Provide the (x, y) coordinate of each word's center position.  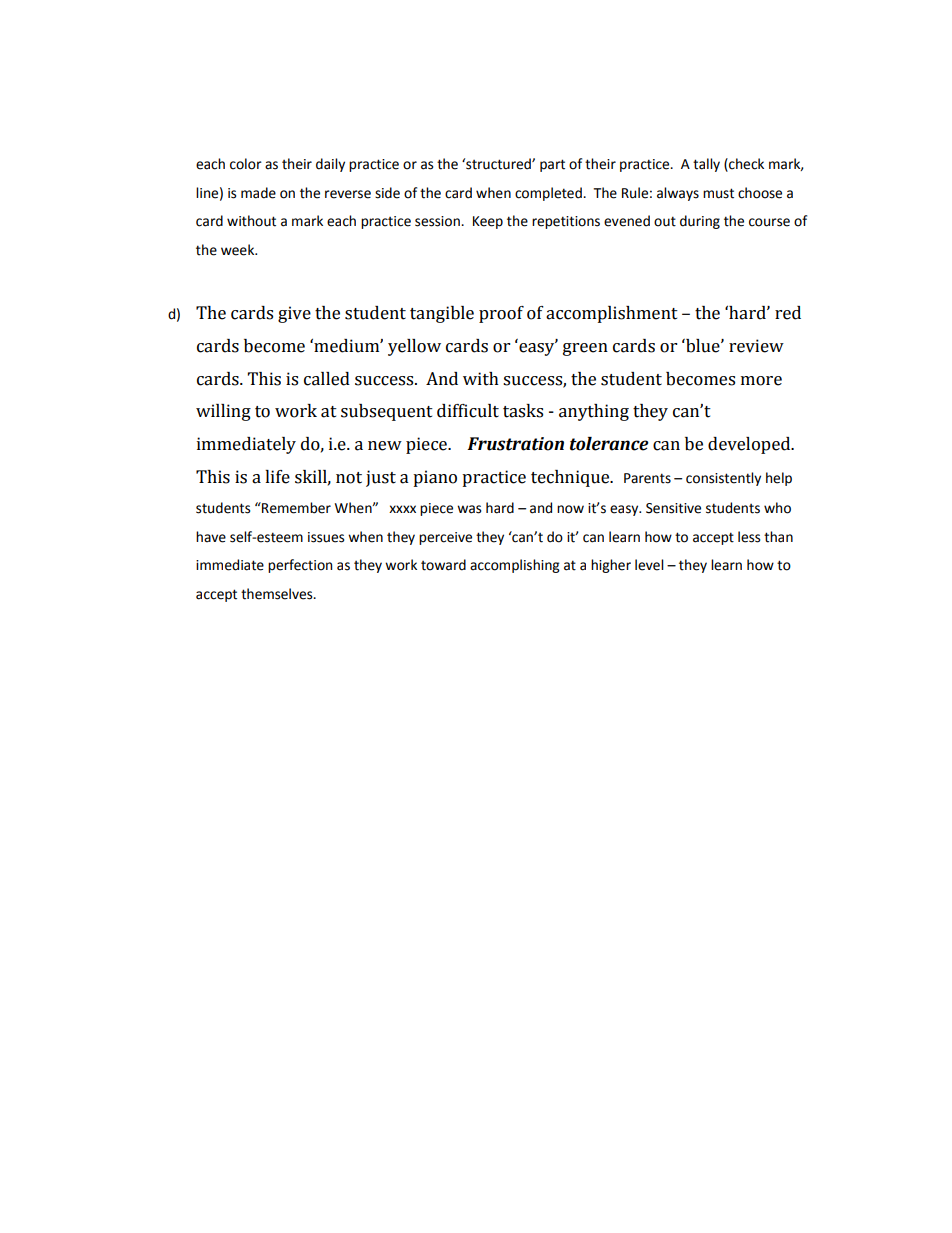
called (327, 379)
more (761, 381)
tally (706, 165)
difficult (468, 411)
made (258, 193)
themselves (278, 594)
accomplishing (515, 566)
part (552, 165)
